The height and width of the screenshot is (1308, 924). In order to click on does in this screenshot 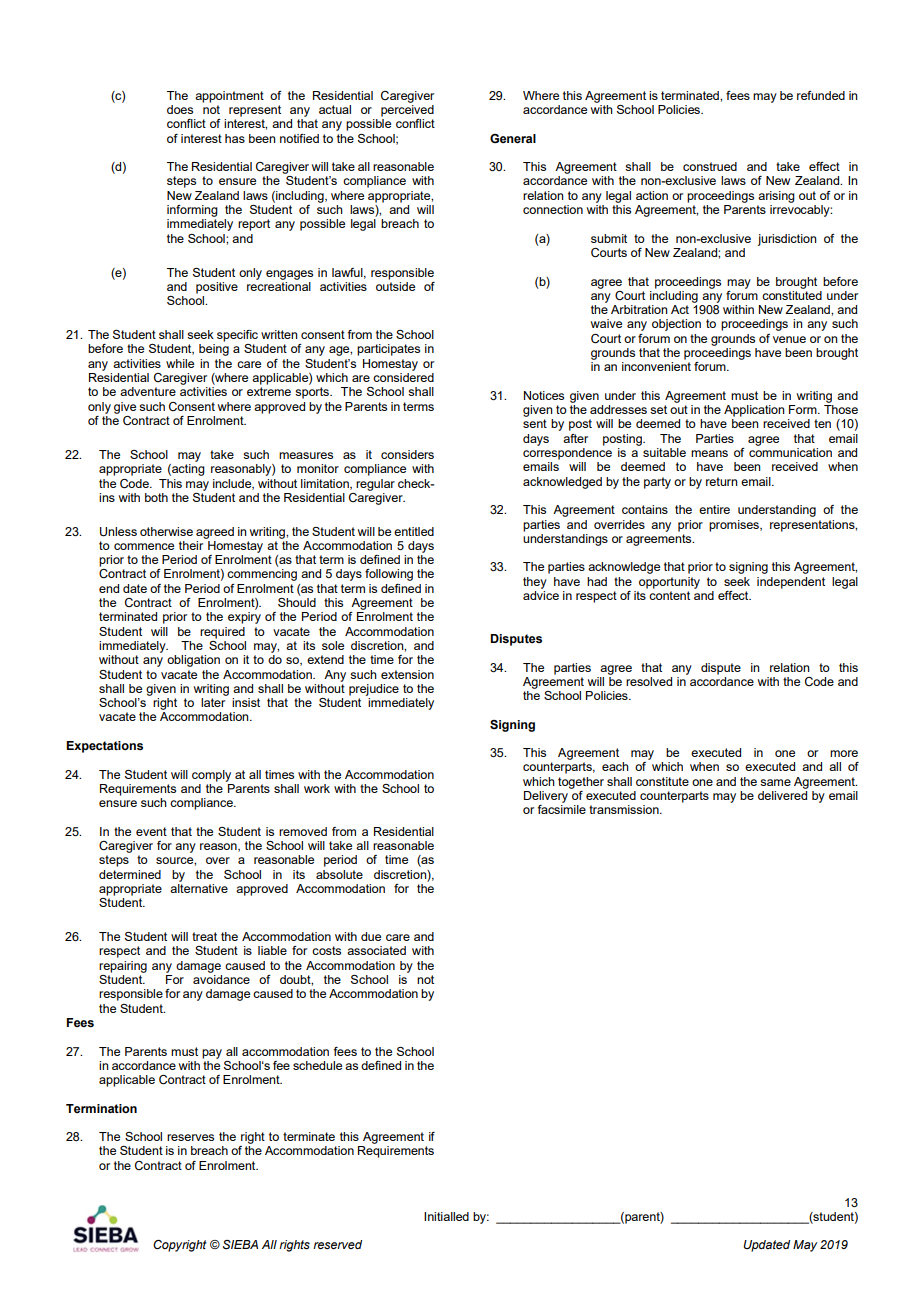, I will do `click(180, 109)`.
